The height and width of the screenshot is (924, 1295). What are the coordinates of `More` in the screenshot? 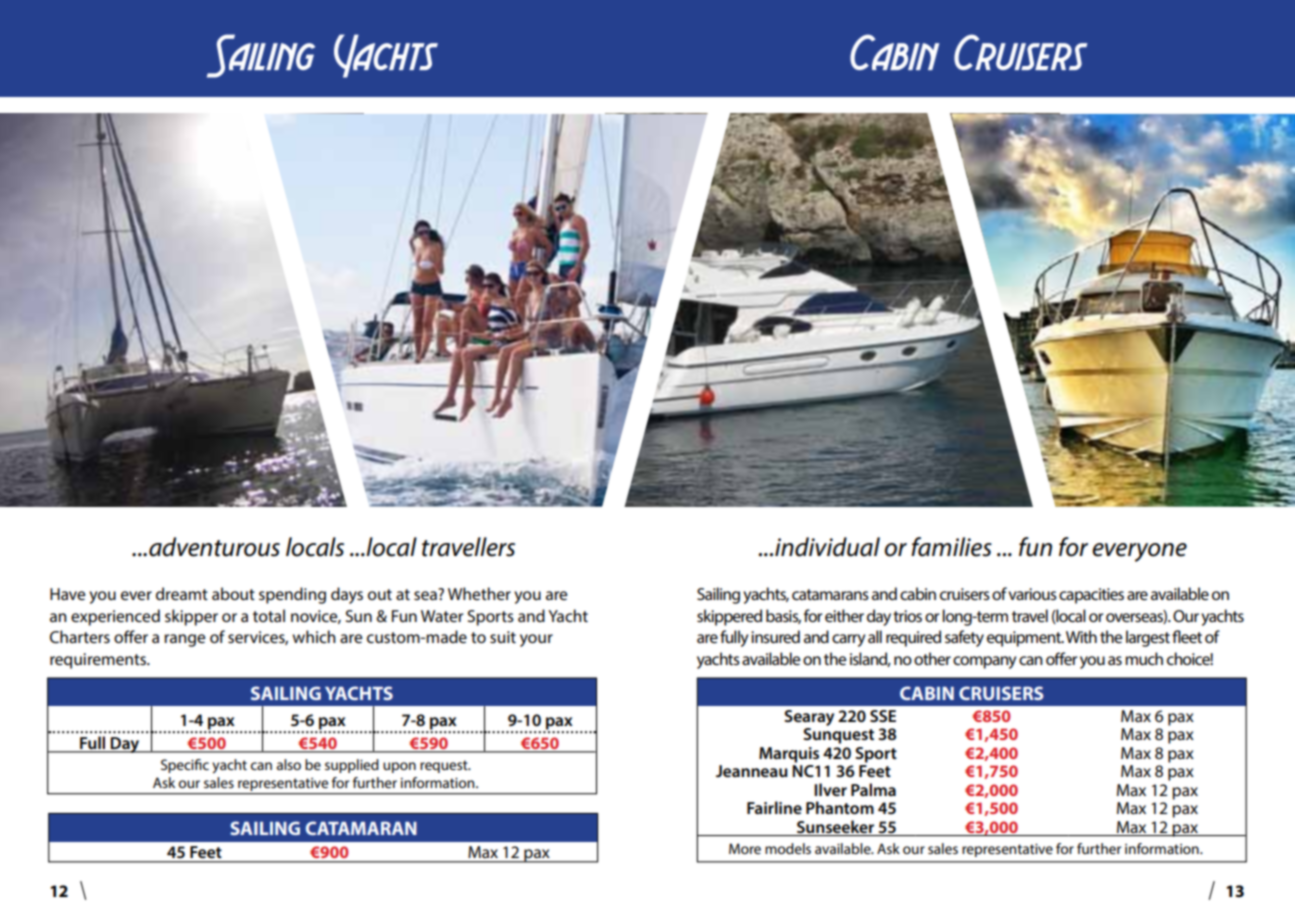 It's located at (745, 848).
